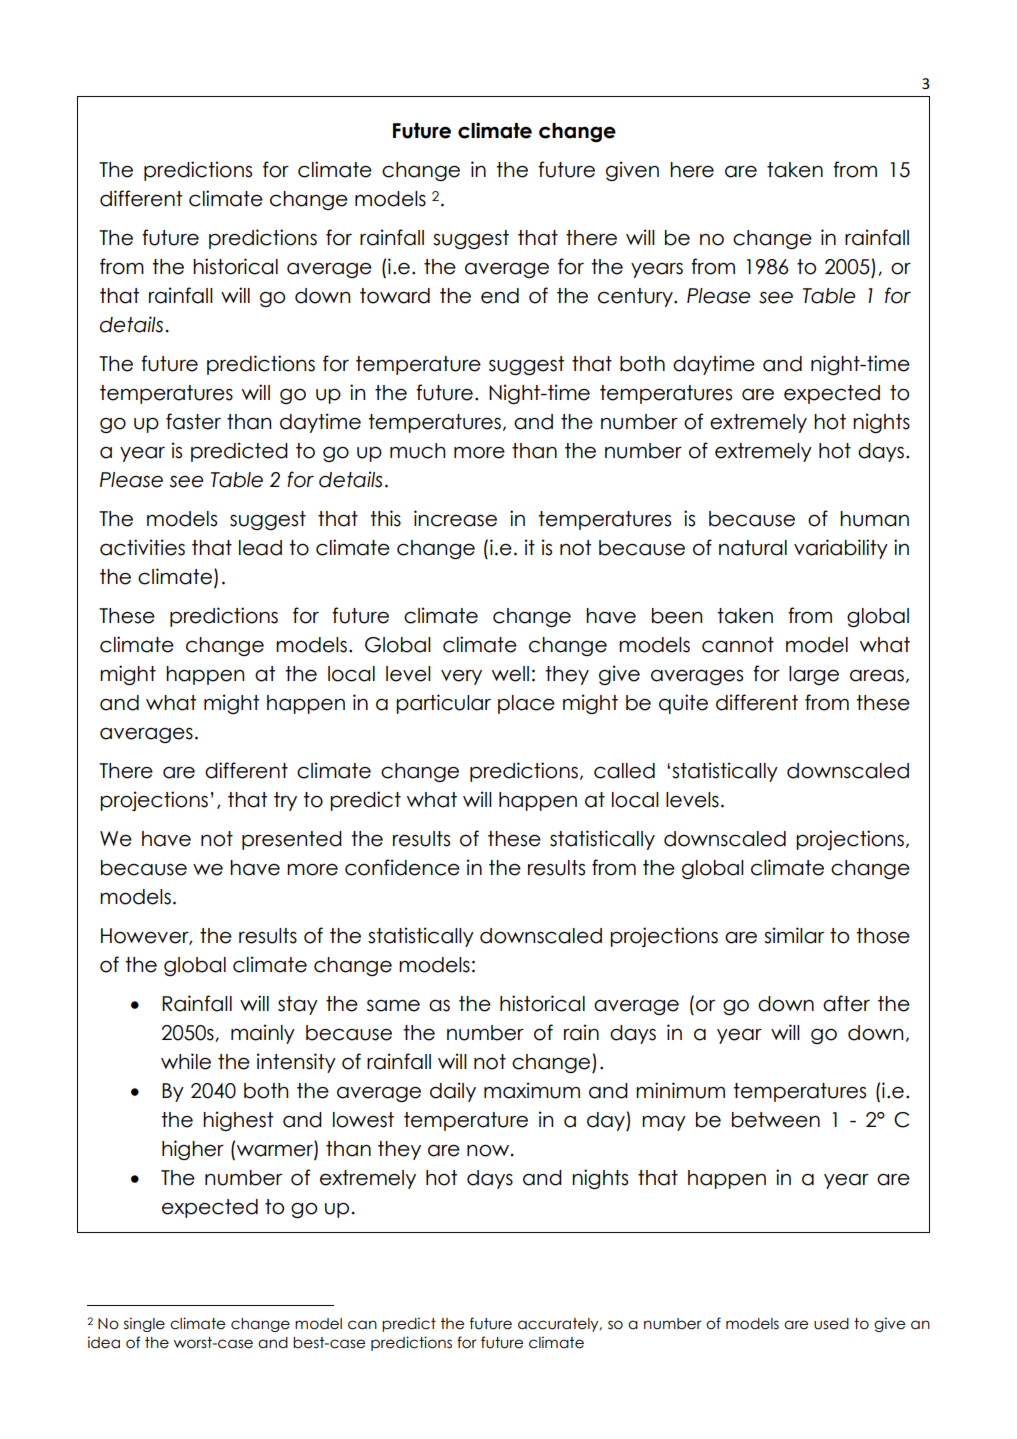  What do you see at coordinates (510, 674) in the screenshot?
I see `well` at bounding box center [510, 674].
